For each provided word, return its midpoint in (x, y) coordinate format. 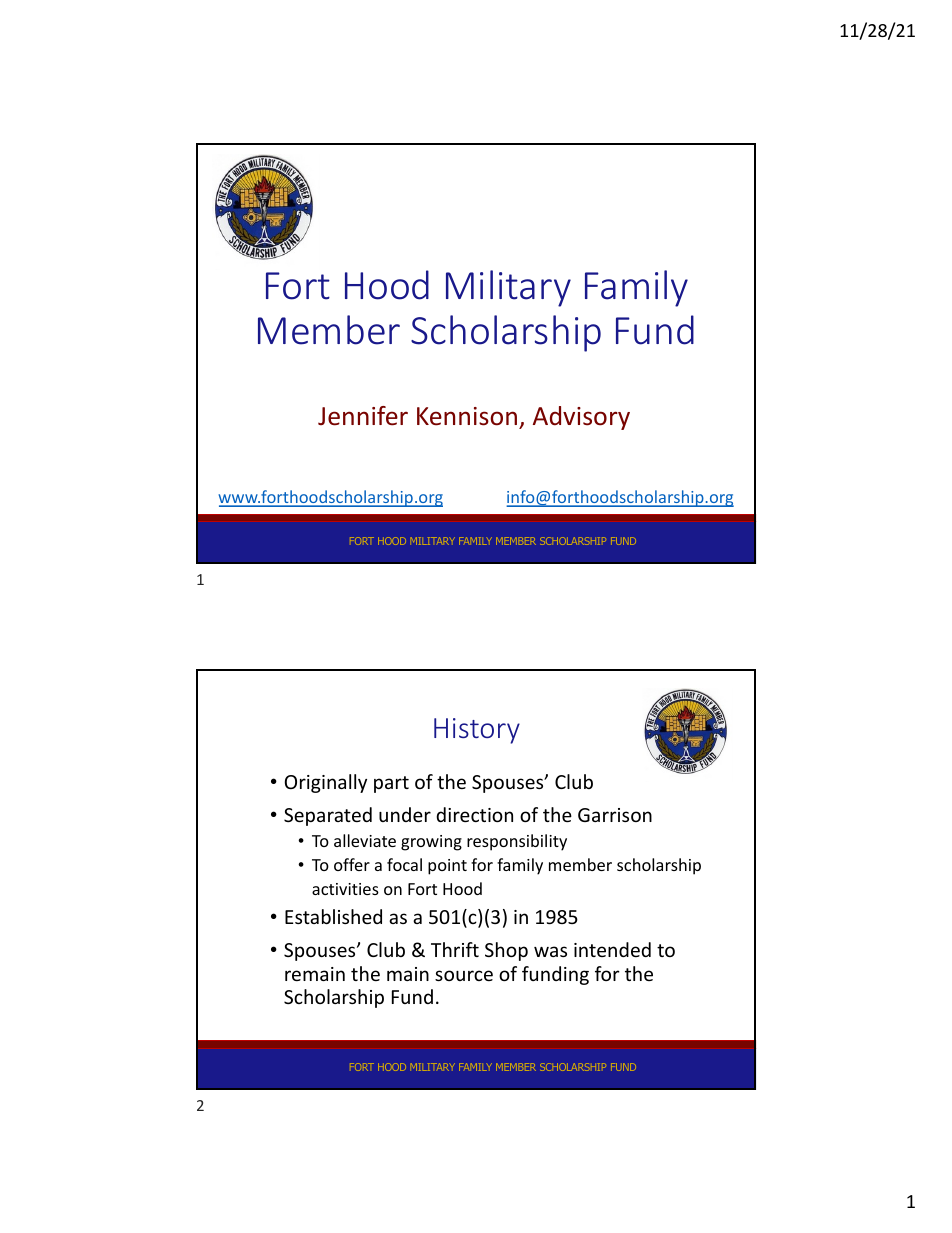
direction (474, 814)
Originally (326, 783)
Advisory (581, 418)
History (477, 731)
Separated (328, 816)
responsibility (517, 842)
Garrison (615, 815)
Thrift (455, 949)
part (391, 784)
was (550, 951)
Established (333, 916)
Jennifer (363, 416)
